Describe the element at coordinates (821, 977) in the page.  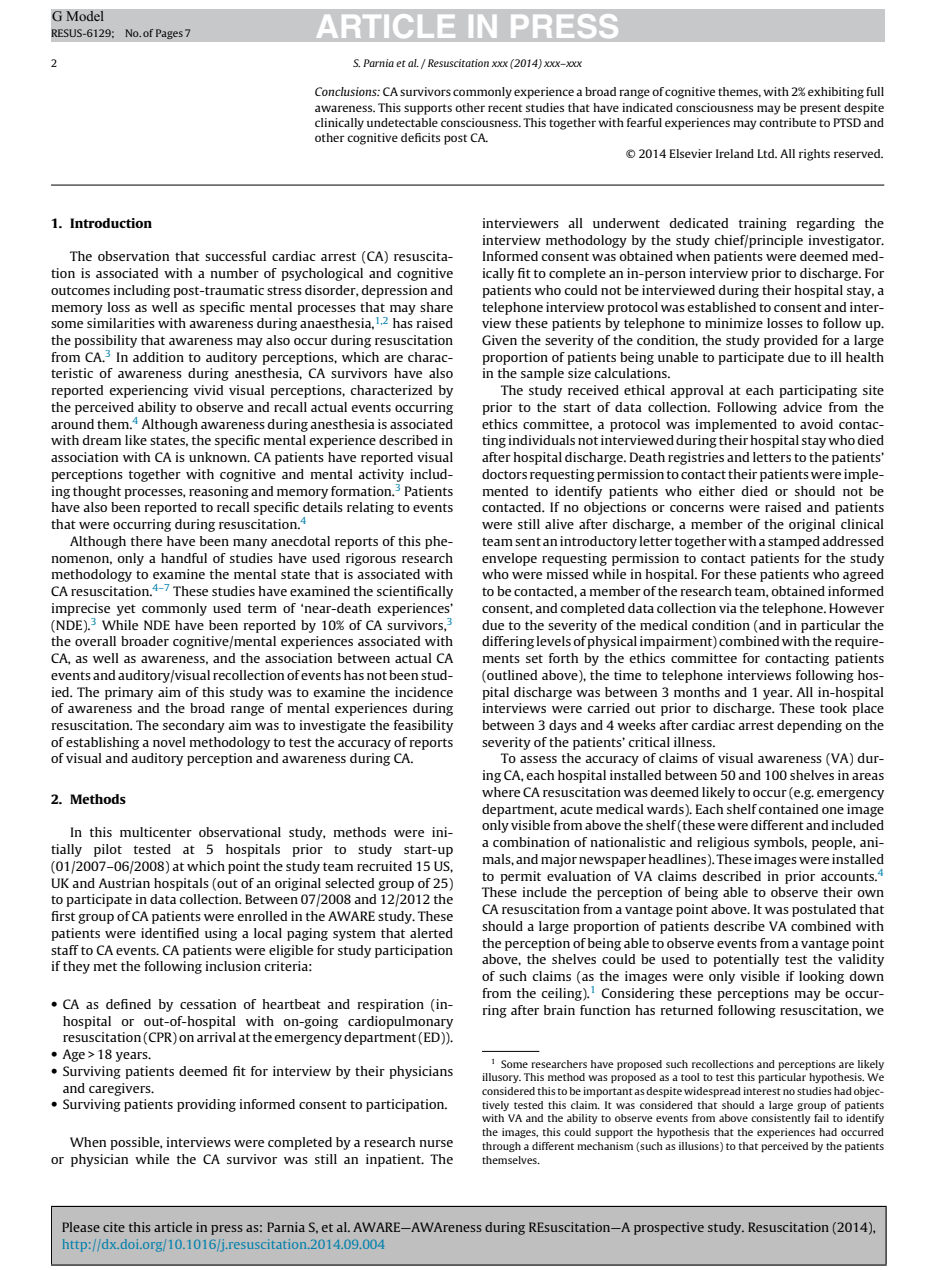
I see `looking` at that location.
